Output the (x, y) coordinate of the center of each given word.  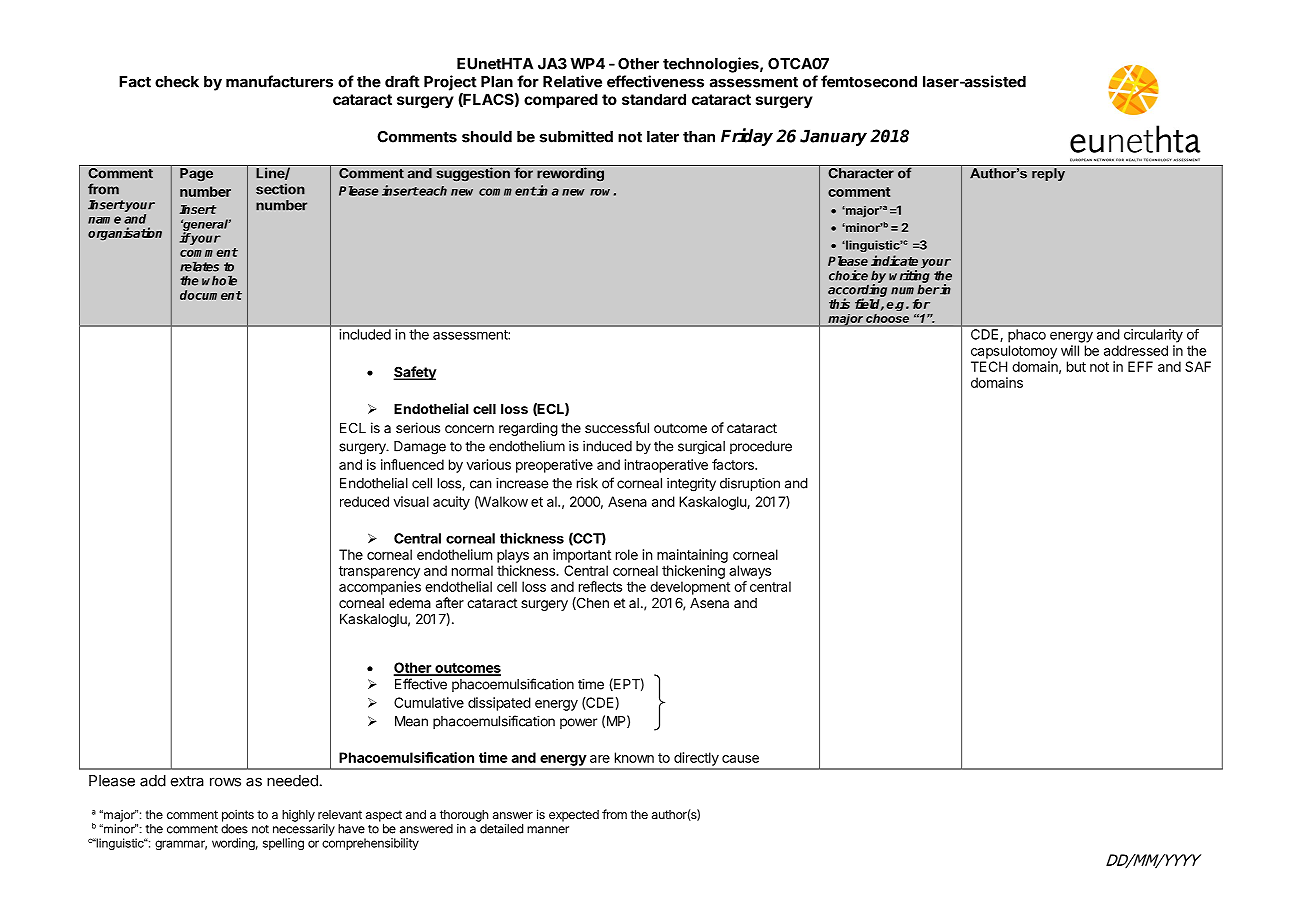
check (177, 82)
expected (574, 816)
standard (654, 99)
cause (740, 759)
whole (219, 281)
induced (607, 446)
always (750, 572)
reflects (600, 586)
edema (410, 603)
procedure (761, 447)
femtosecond (869, 81)
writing (909, 276)
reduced (364, 501)
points (238, 815)
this (839, 303)
